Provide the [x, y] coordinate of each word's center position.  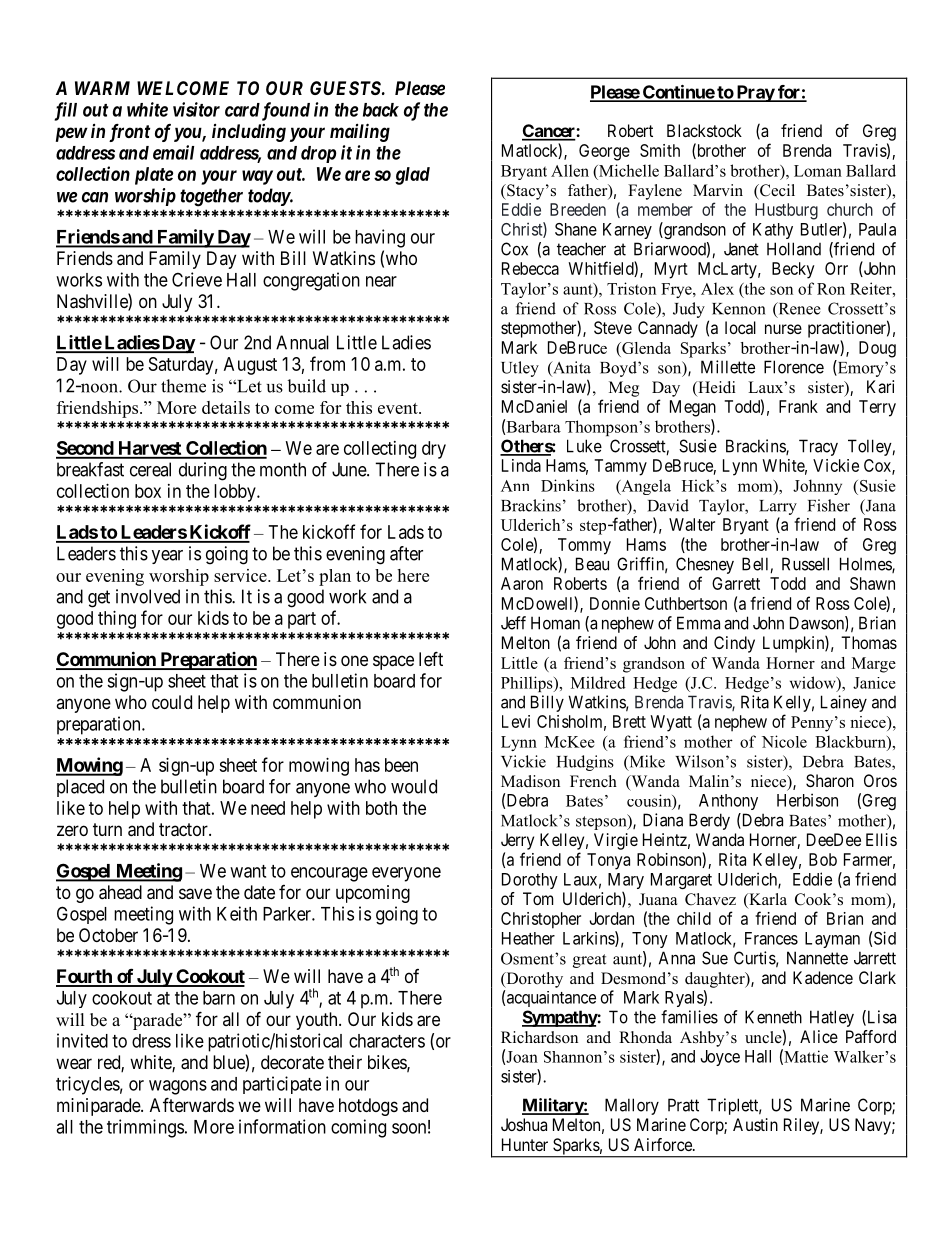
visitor [196, 109]
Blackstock [704, 130]
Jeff [513, 623]
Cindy [734, 644]
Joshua [524, 1124]
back [381, 110]
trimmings [145, 1128]
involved [148, 596]
